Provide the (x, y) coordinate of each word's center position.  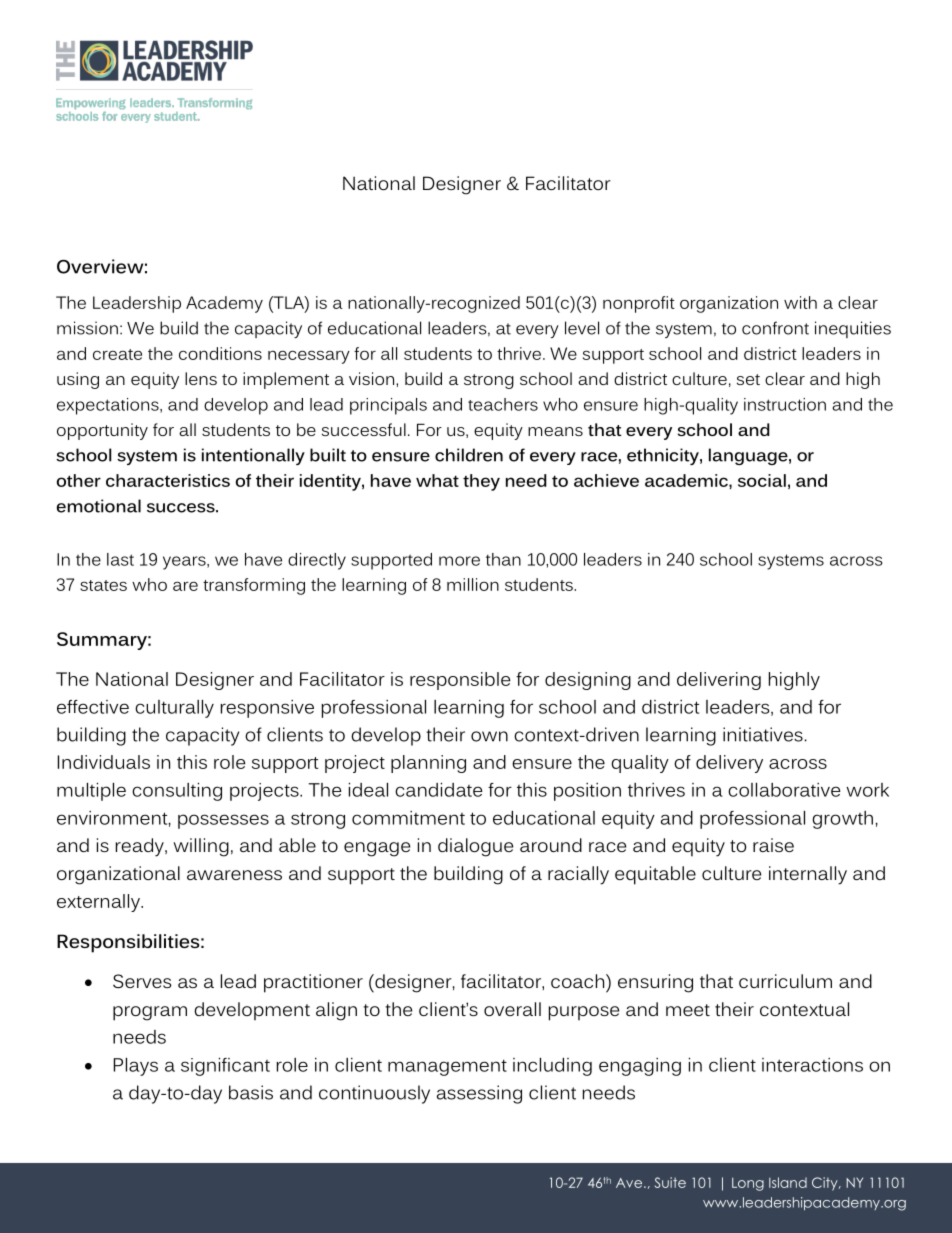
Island (788, 1182)
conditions (220, 353)
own (489, 736)
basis (251, 1092)
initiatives (763, 734)
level (582, 328)
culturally (174, 709)
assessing (479, 1094)
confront (775, 328)
